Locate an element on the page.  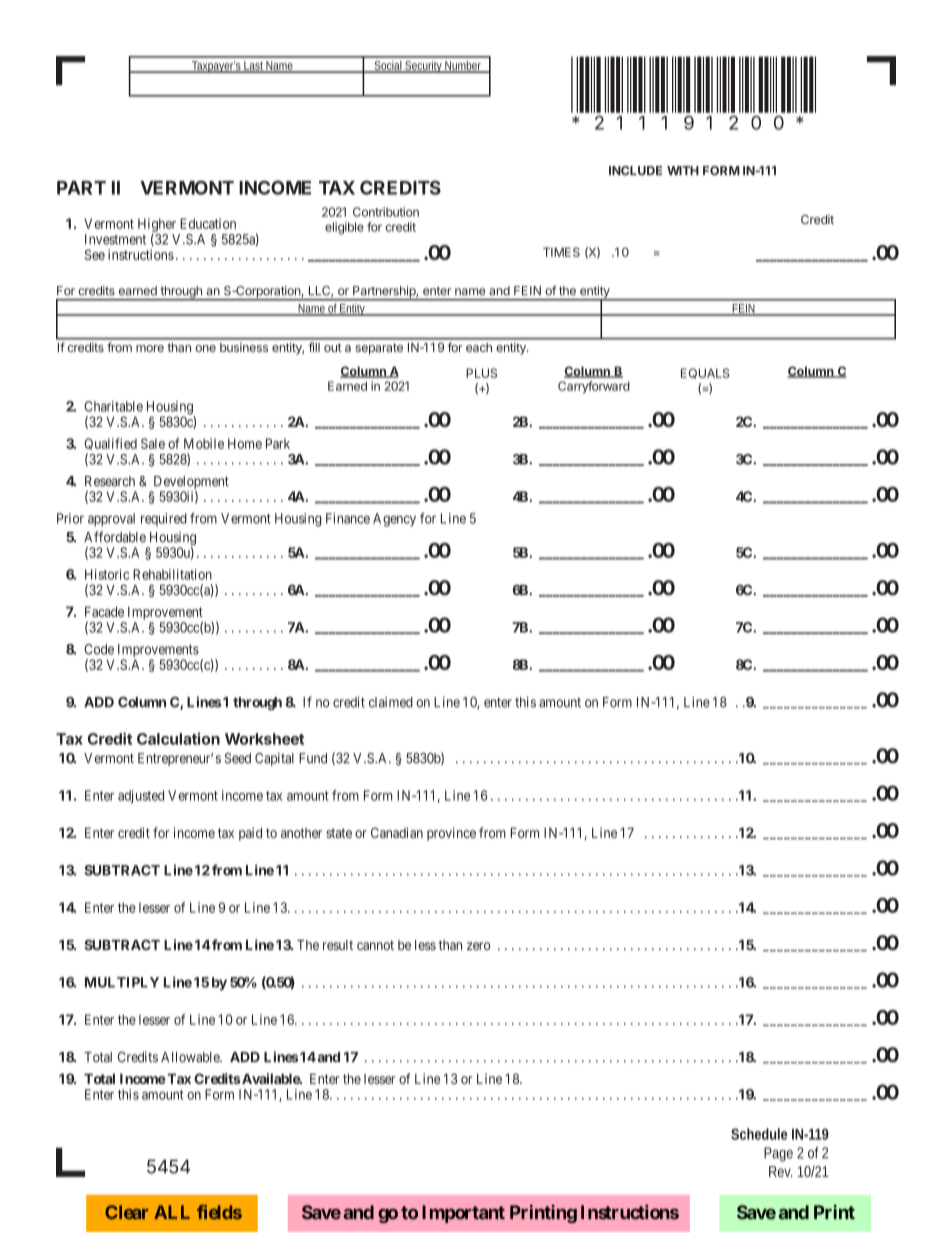
Code is located at coordinates (99, 649).
